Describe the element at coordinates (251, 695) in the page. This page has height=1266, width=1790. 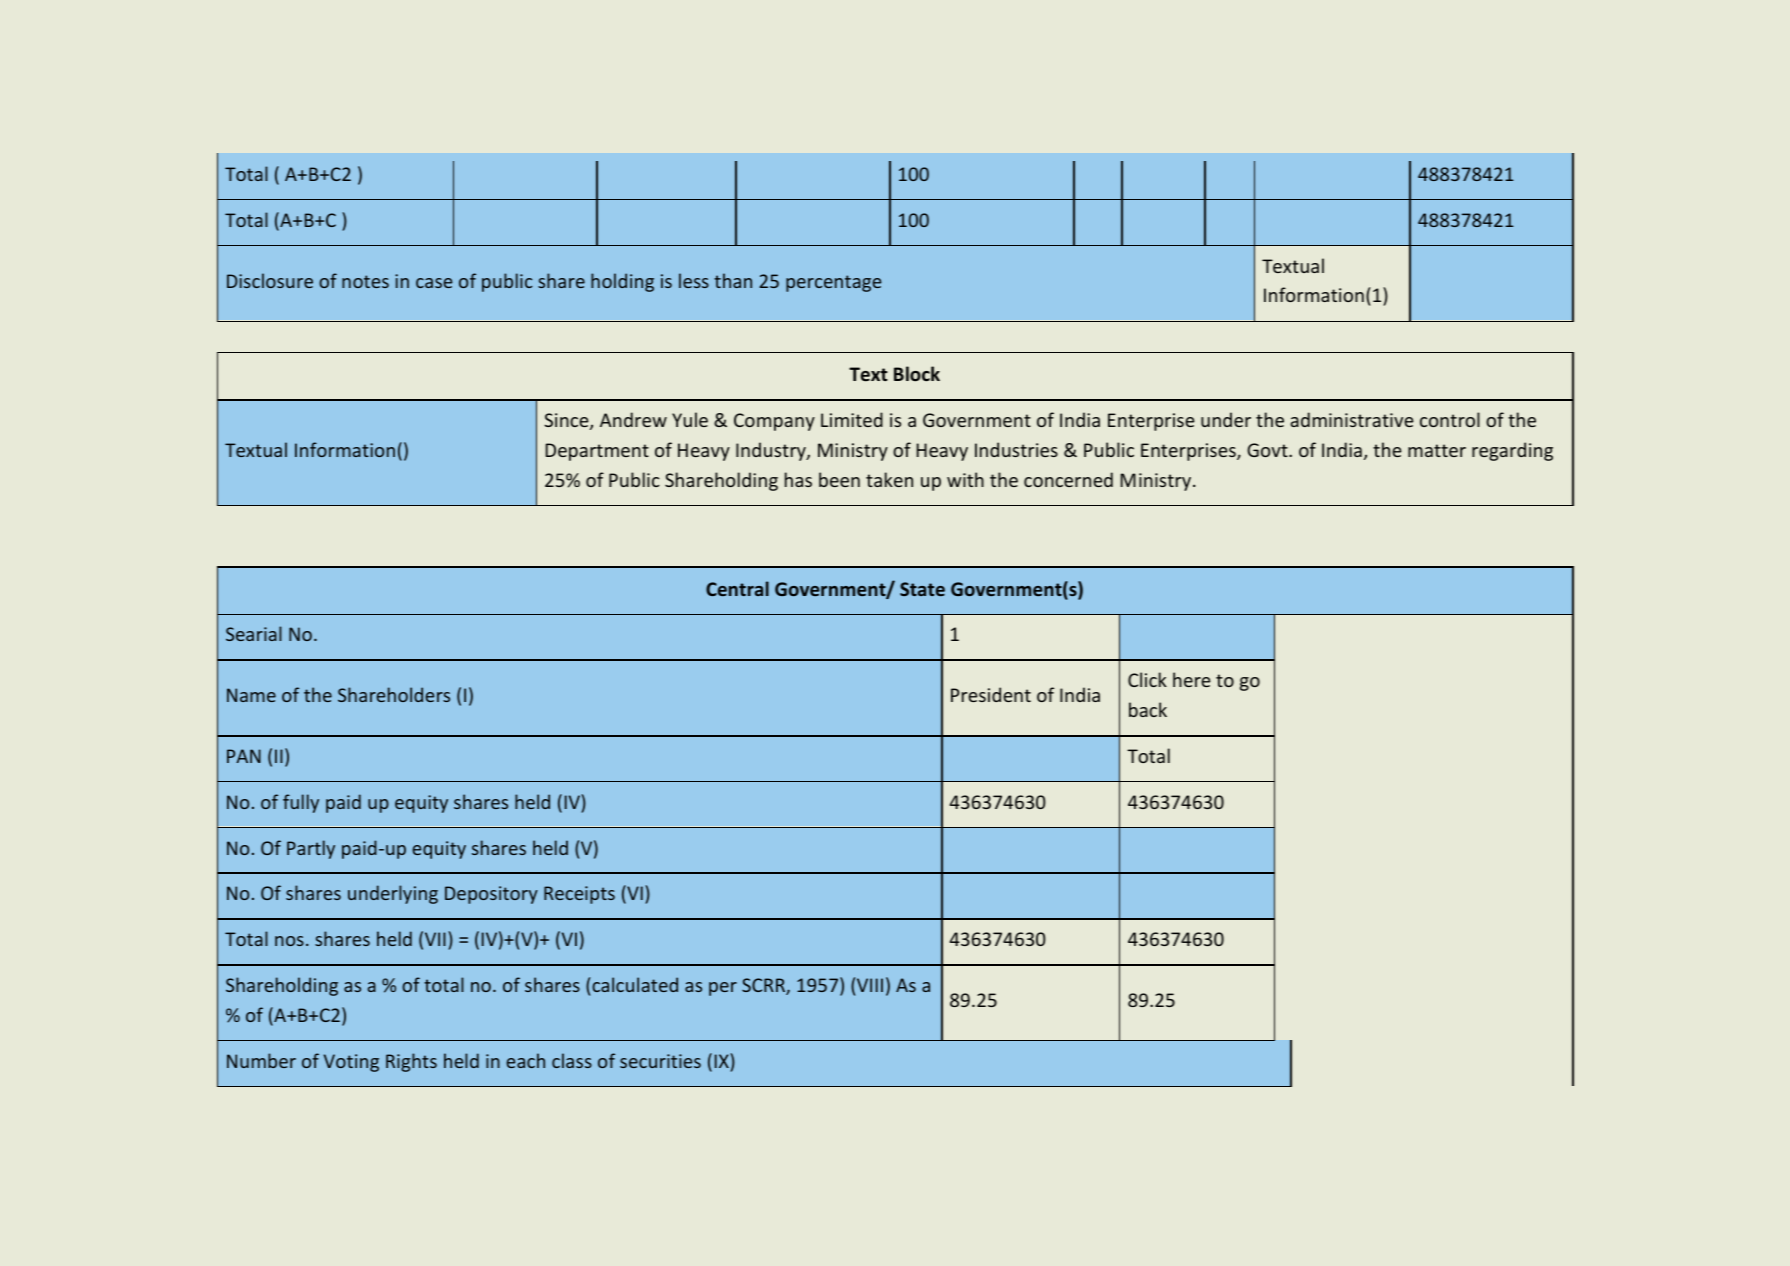
I see `Name` at that location.
